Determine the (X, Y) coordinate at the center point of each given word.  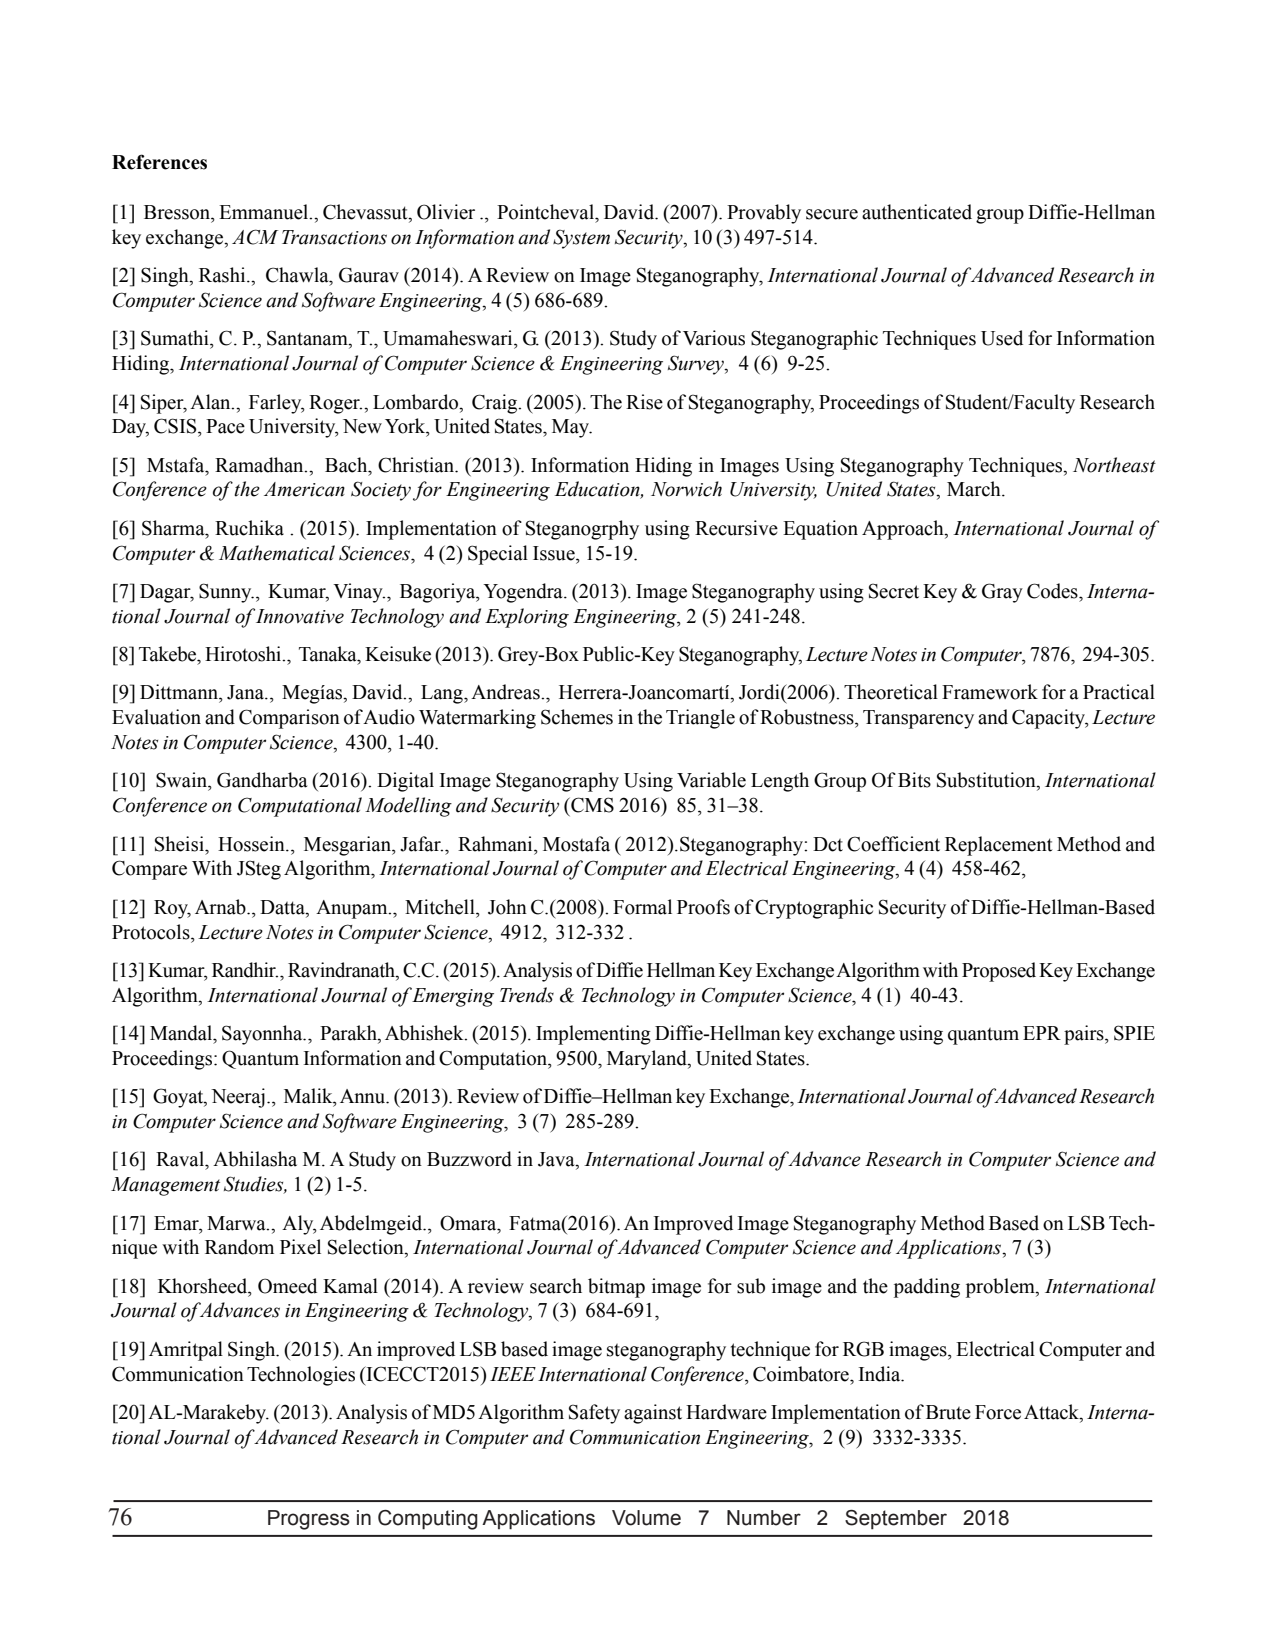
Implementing (593, 1035)
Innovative (300, 616)
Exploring (527, 618)
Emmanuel (265, 212)
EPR (1042, 1033)
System (581, 239)
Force (998, 1412)
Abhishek (425, 1033)
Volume (646, 1518)
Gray (1002, 593)
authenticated (917, 212)
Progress (309, 1520)
